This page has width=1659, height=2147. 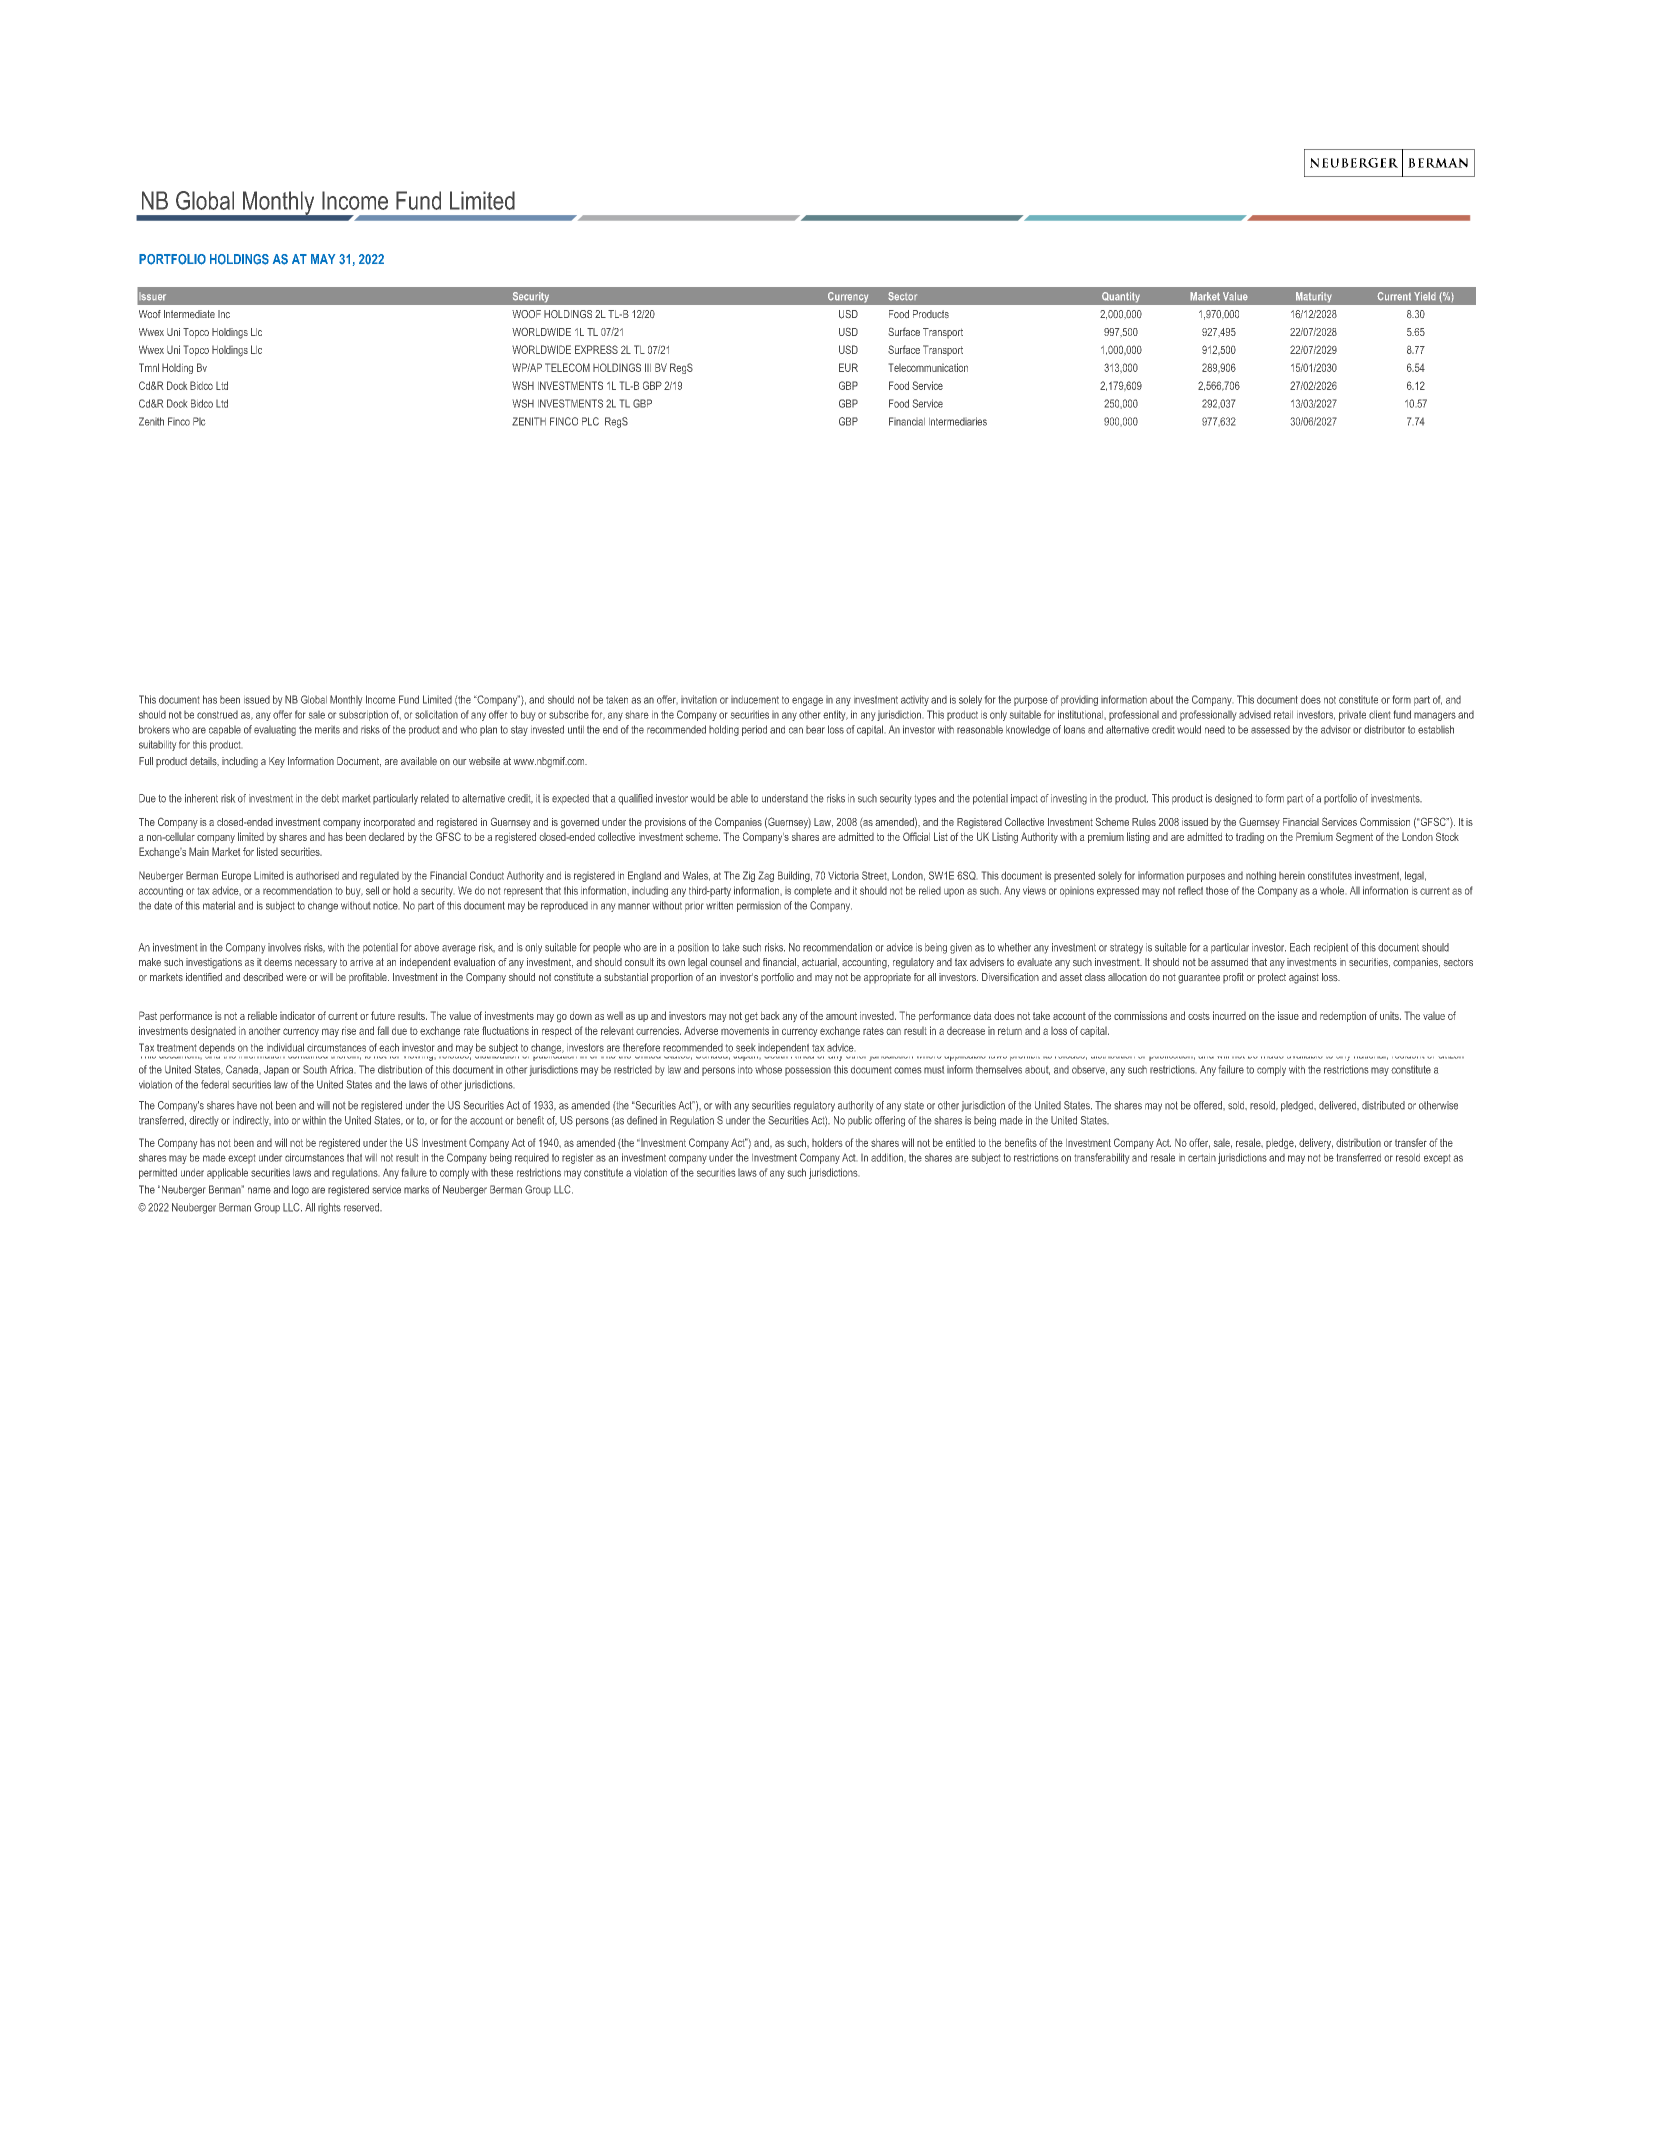 I want to click on logo, so click(x=300, y=1190).
